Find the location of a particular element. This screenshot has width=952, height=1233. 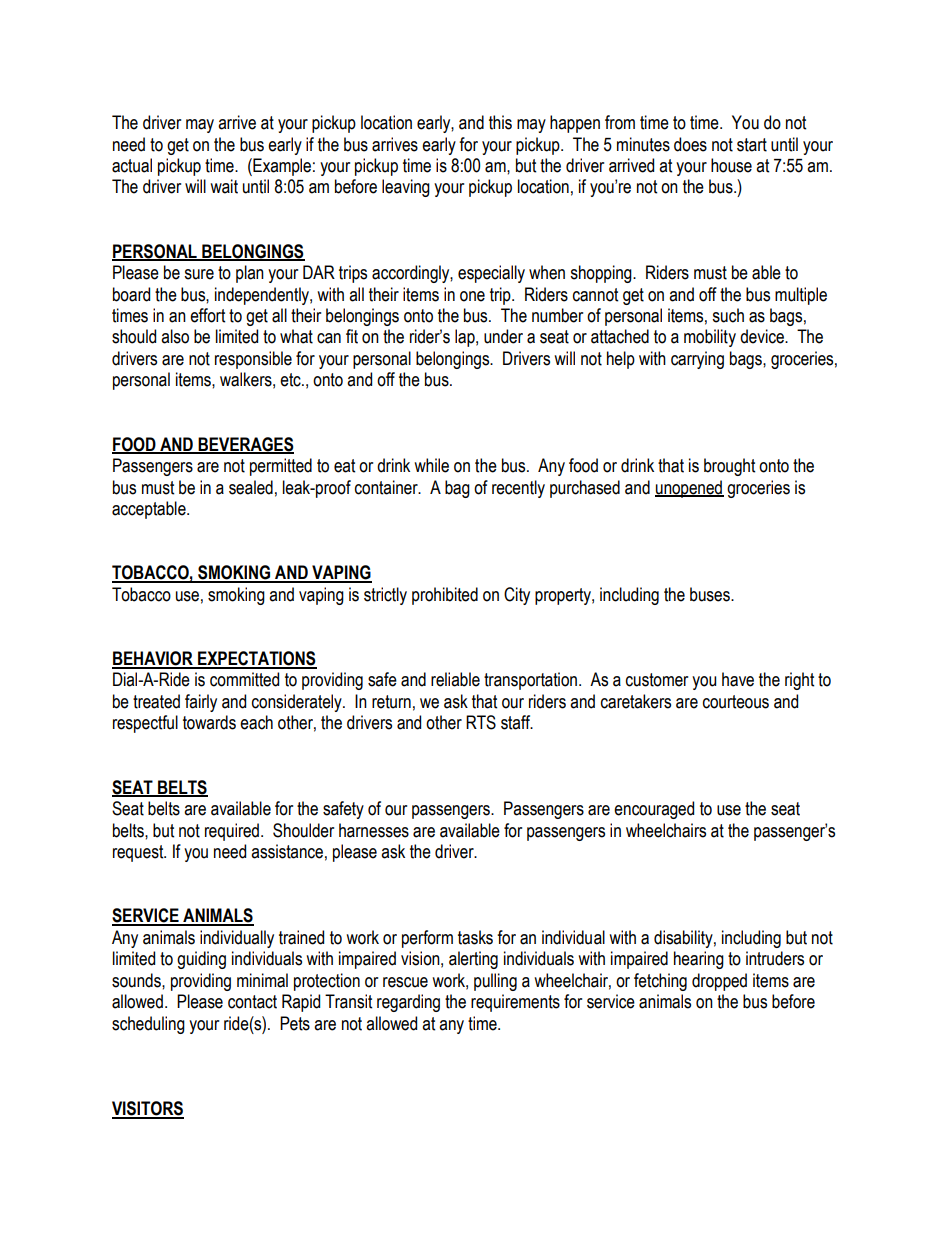

house is located at coordinates (731, 165).
